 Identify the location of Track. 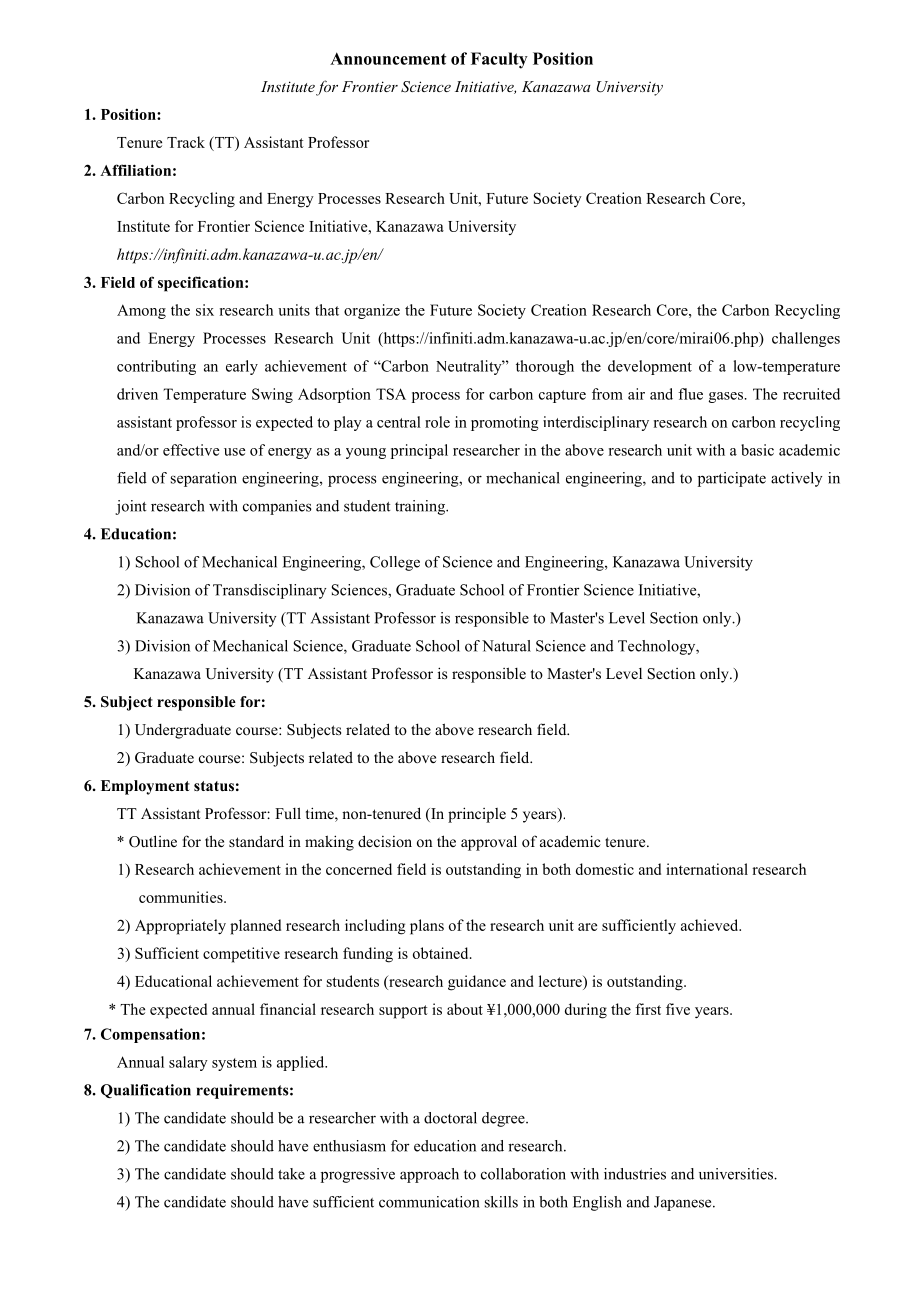
(186, 142).
